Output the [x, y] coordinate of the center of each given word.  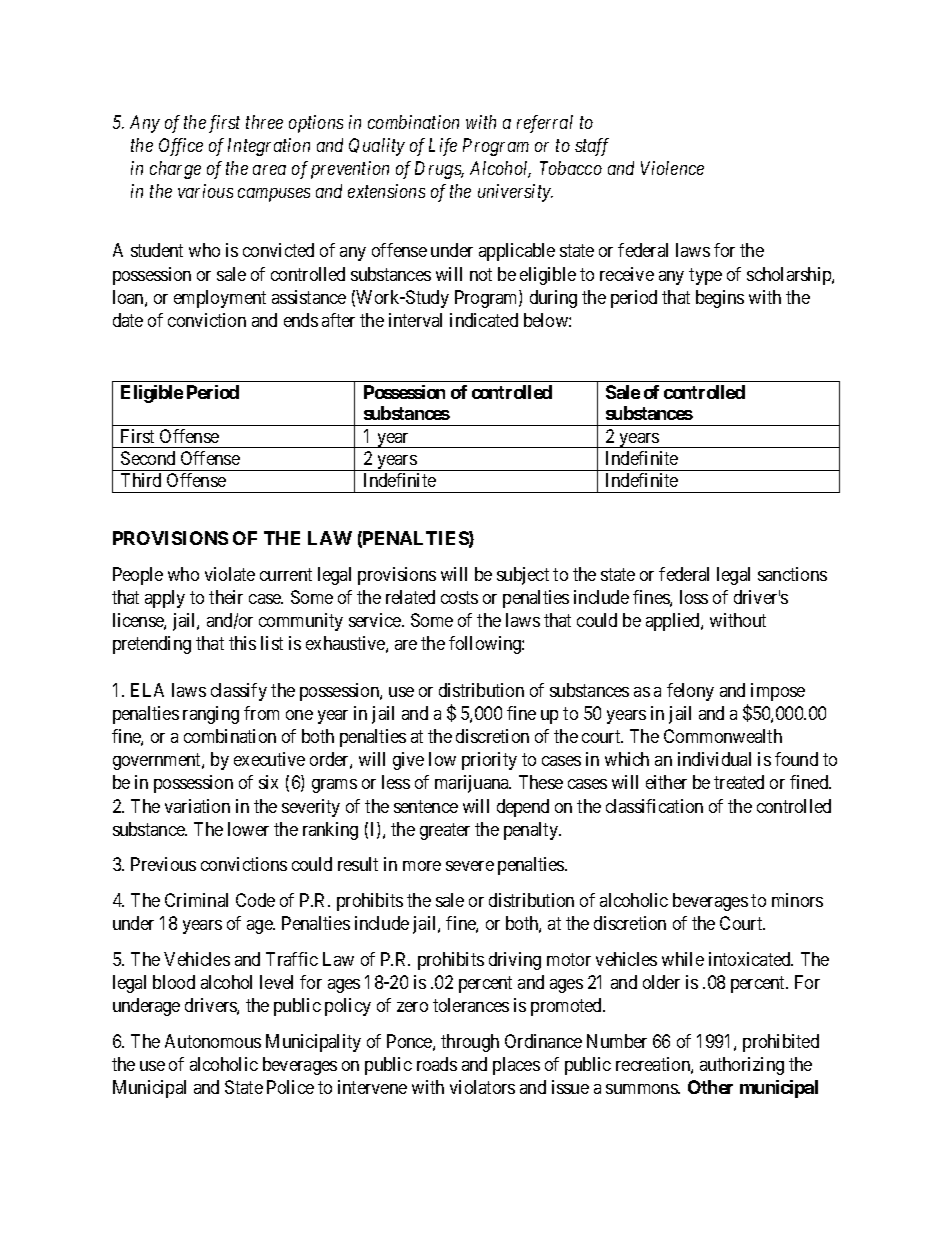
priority [489, 761]
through [470, 1043]
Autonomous [213, 1041]
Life [443, 147]
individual [714, 759]
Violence [672, 168]
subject [523, 576]
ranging [211, 715]
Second [148, 458]
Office [181, 147]
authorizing [742, 1066]
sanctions [792, 574]
